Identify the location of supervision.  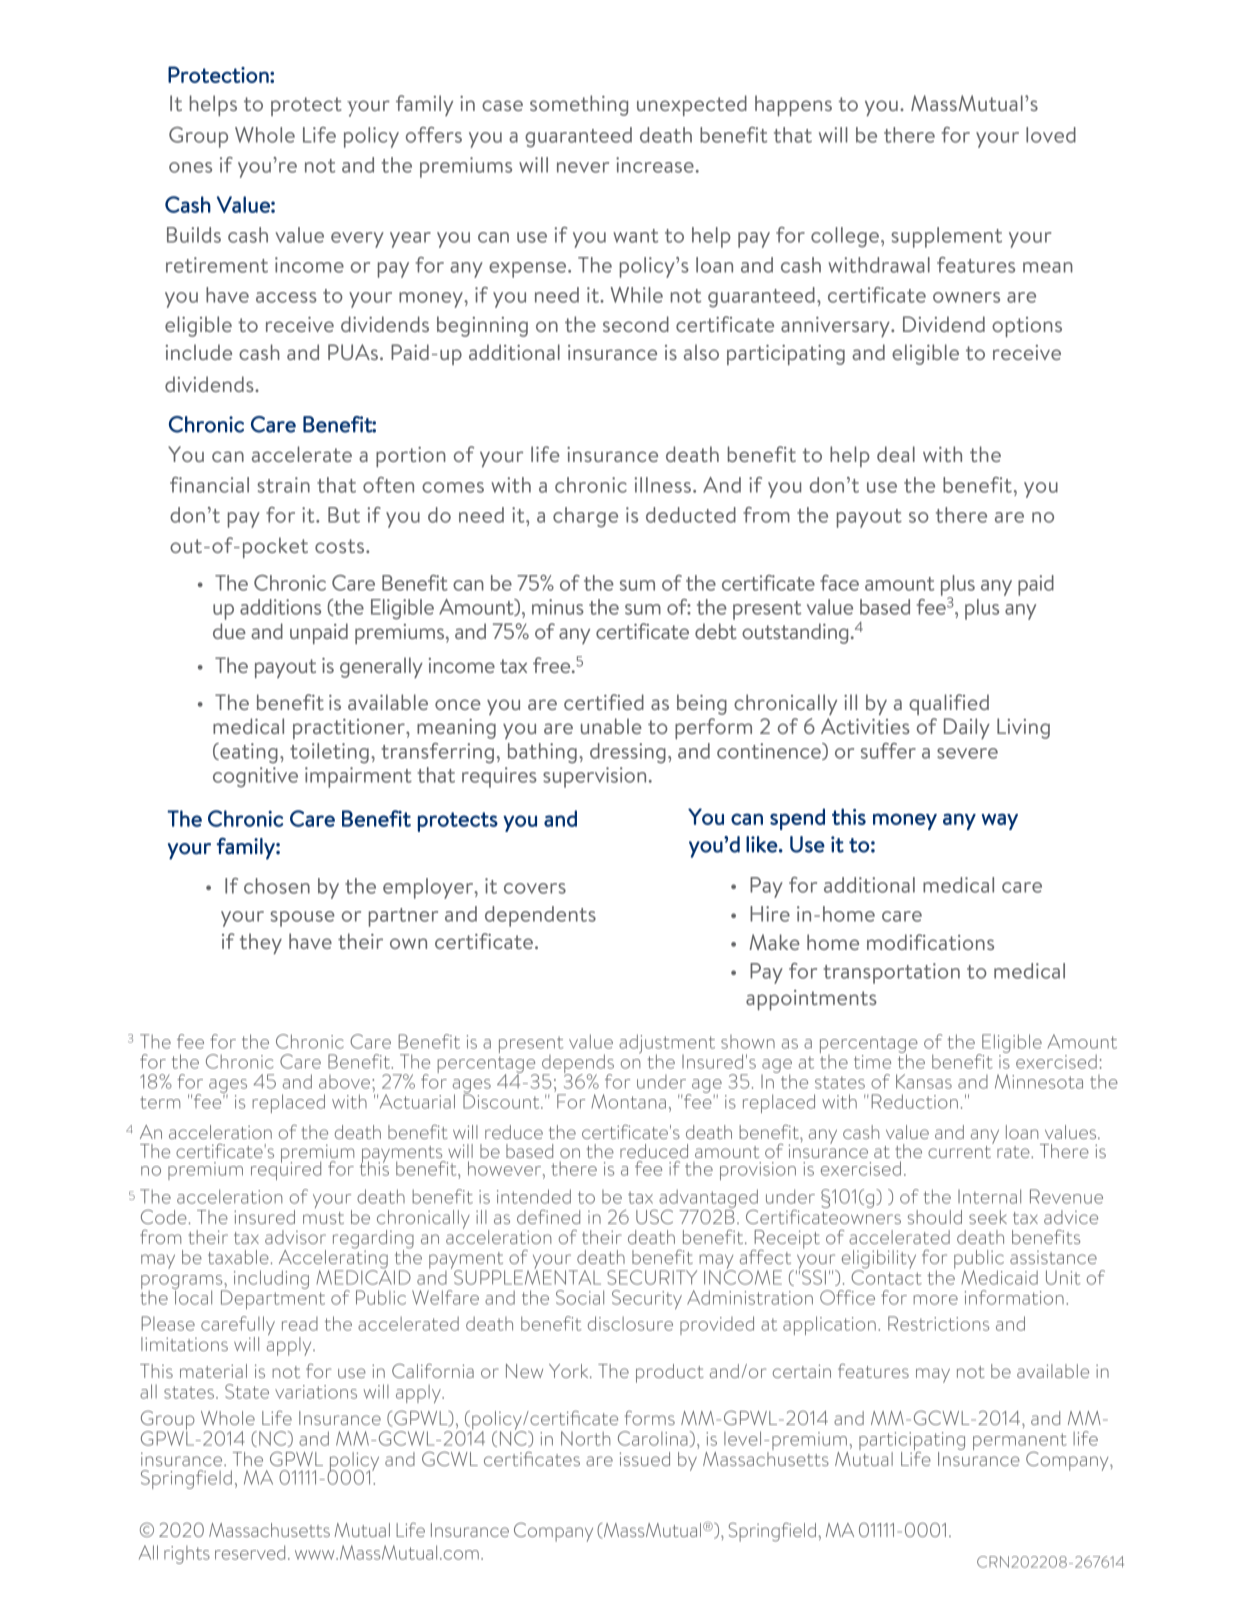
(594, 777).
